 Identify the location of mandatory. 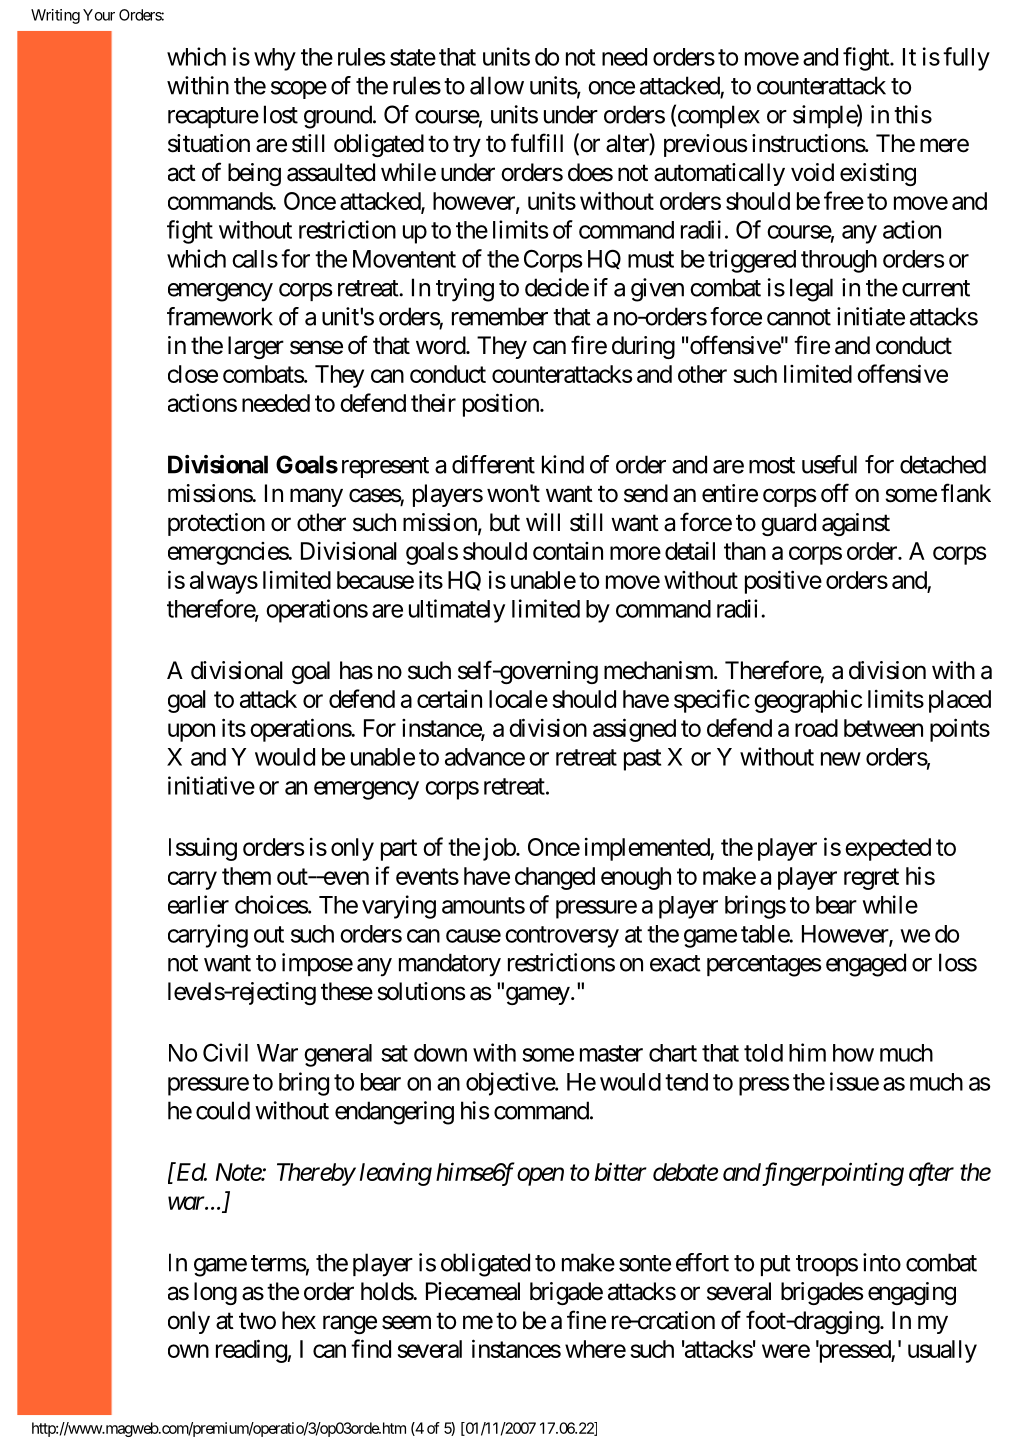
(450, 965).
